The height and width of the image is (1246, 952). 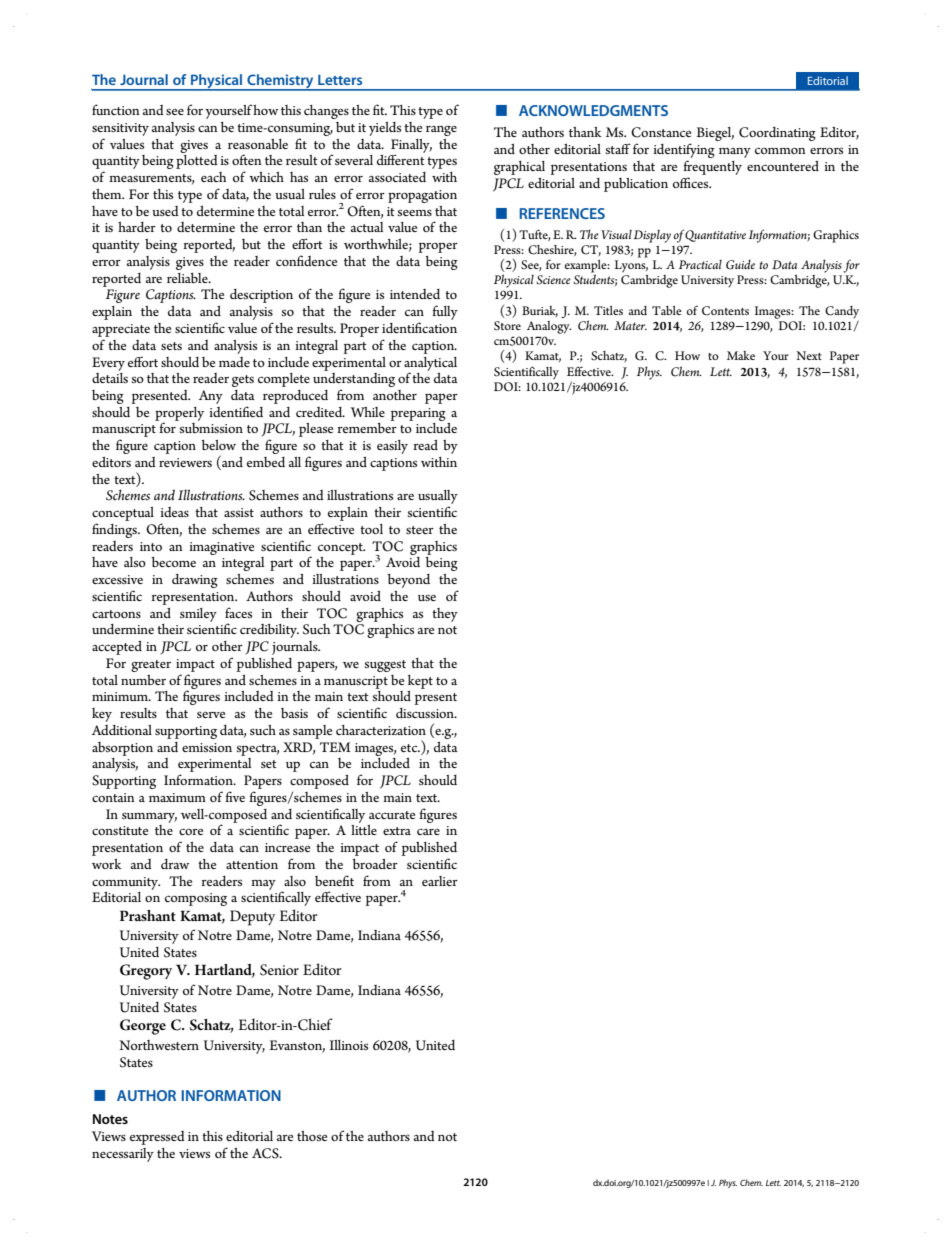 What do you see at coordinates (349, 1045) in the image?
I see `Illinois` at bounding box center [349, 1045].
